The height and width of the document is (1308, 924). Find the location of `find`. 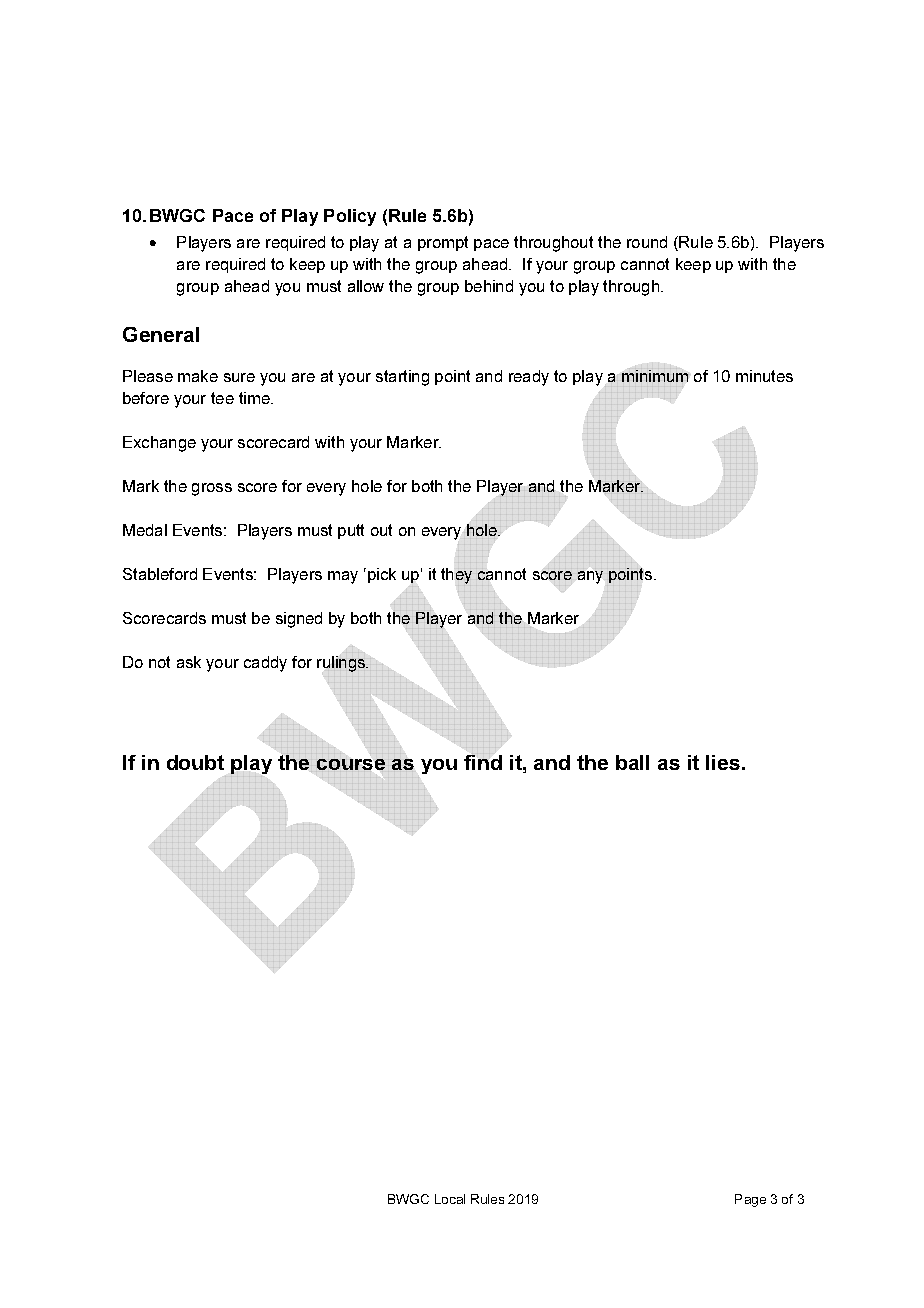

find is located at coordinates (483, 761).
